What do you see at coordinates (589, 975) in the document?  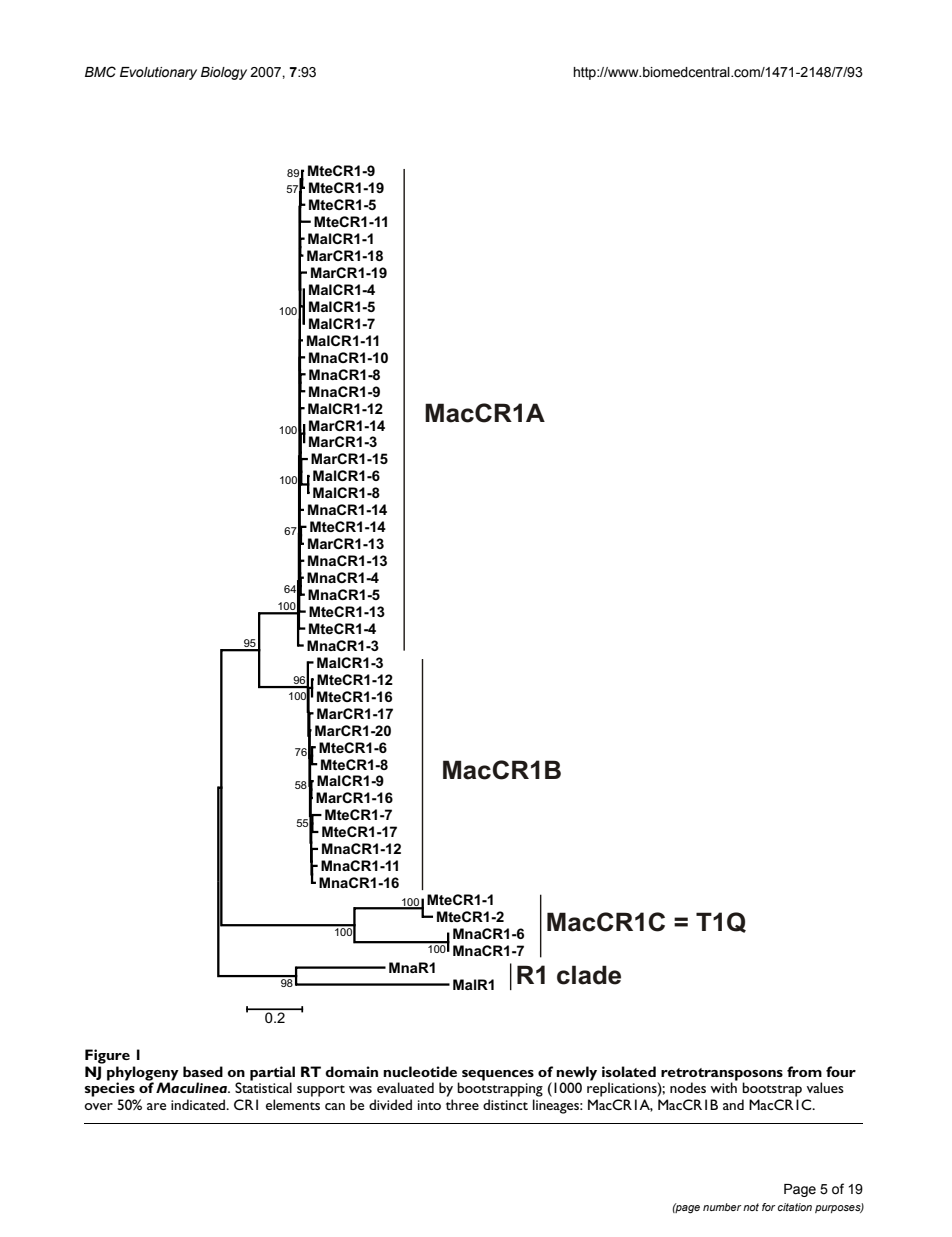 I see `clade` at bounding box center [589, 975].
